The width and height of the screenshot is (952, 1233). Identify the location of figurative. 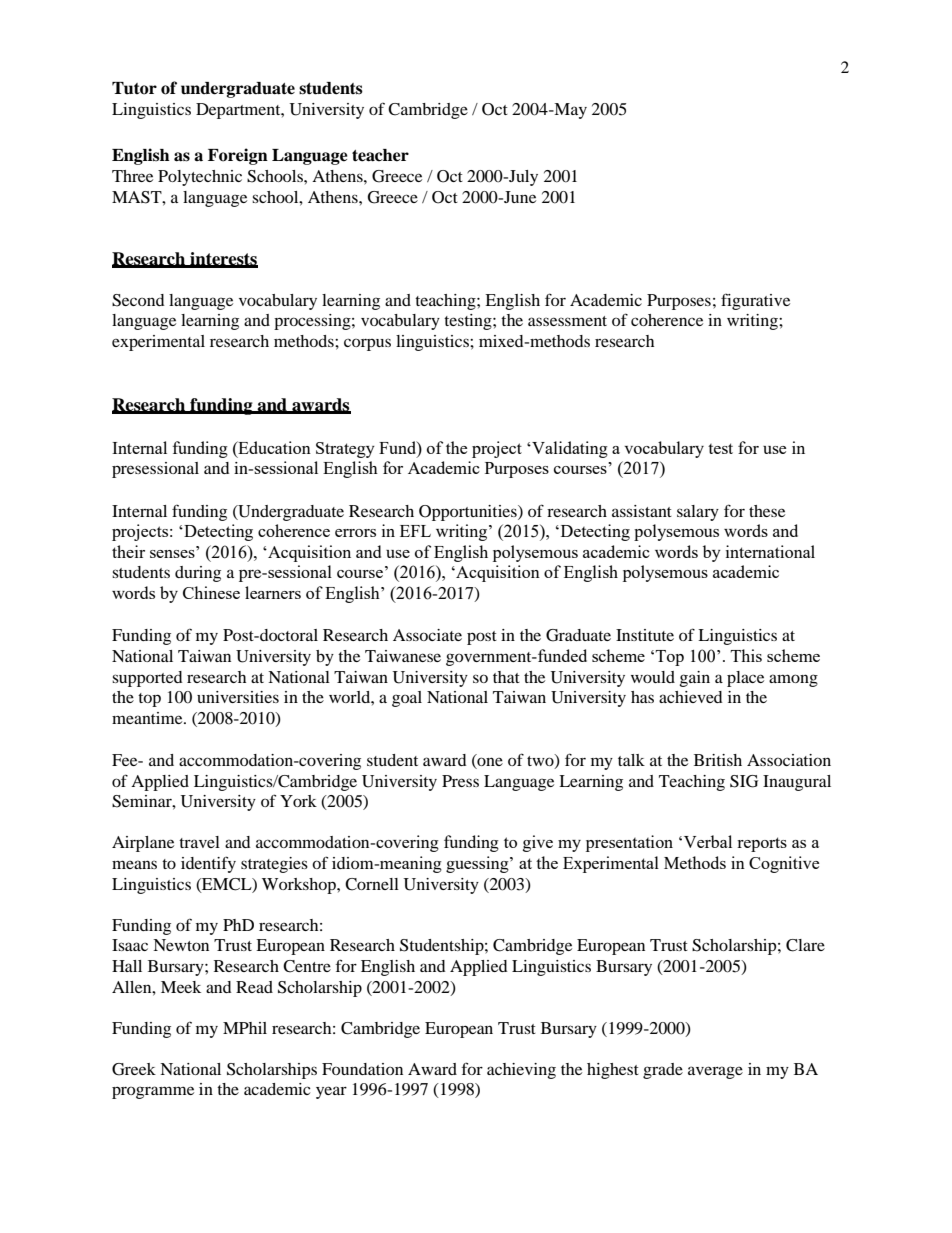
(755, 301).
